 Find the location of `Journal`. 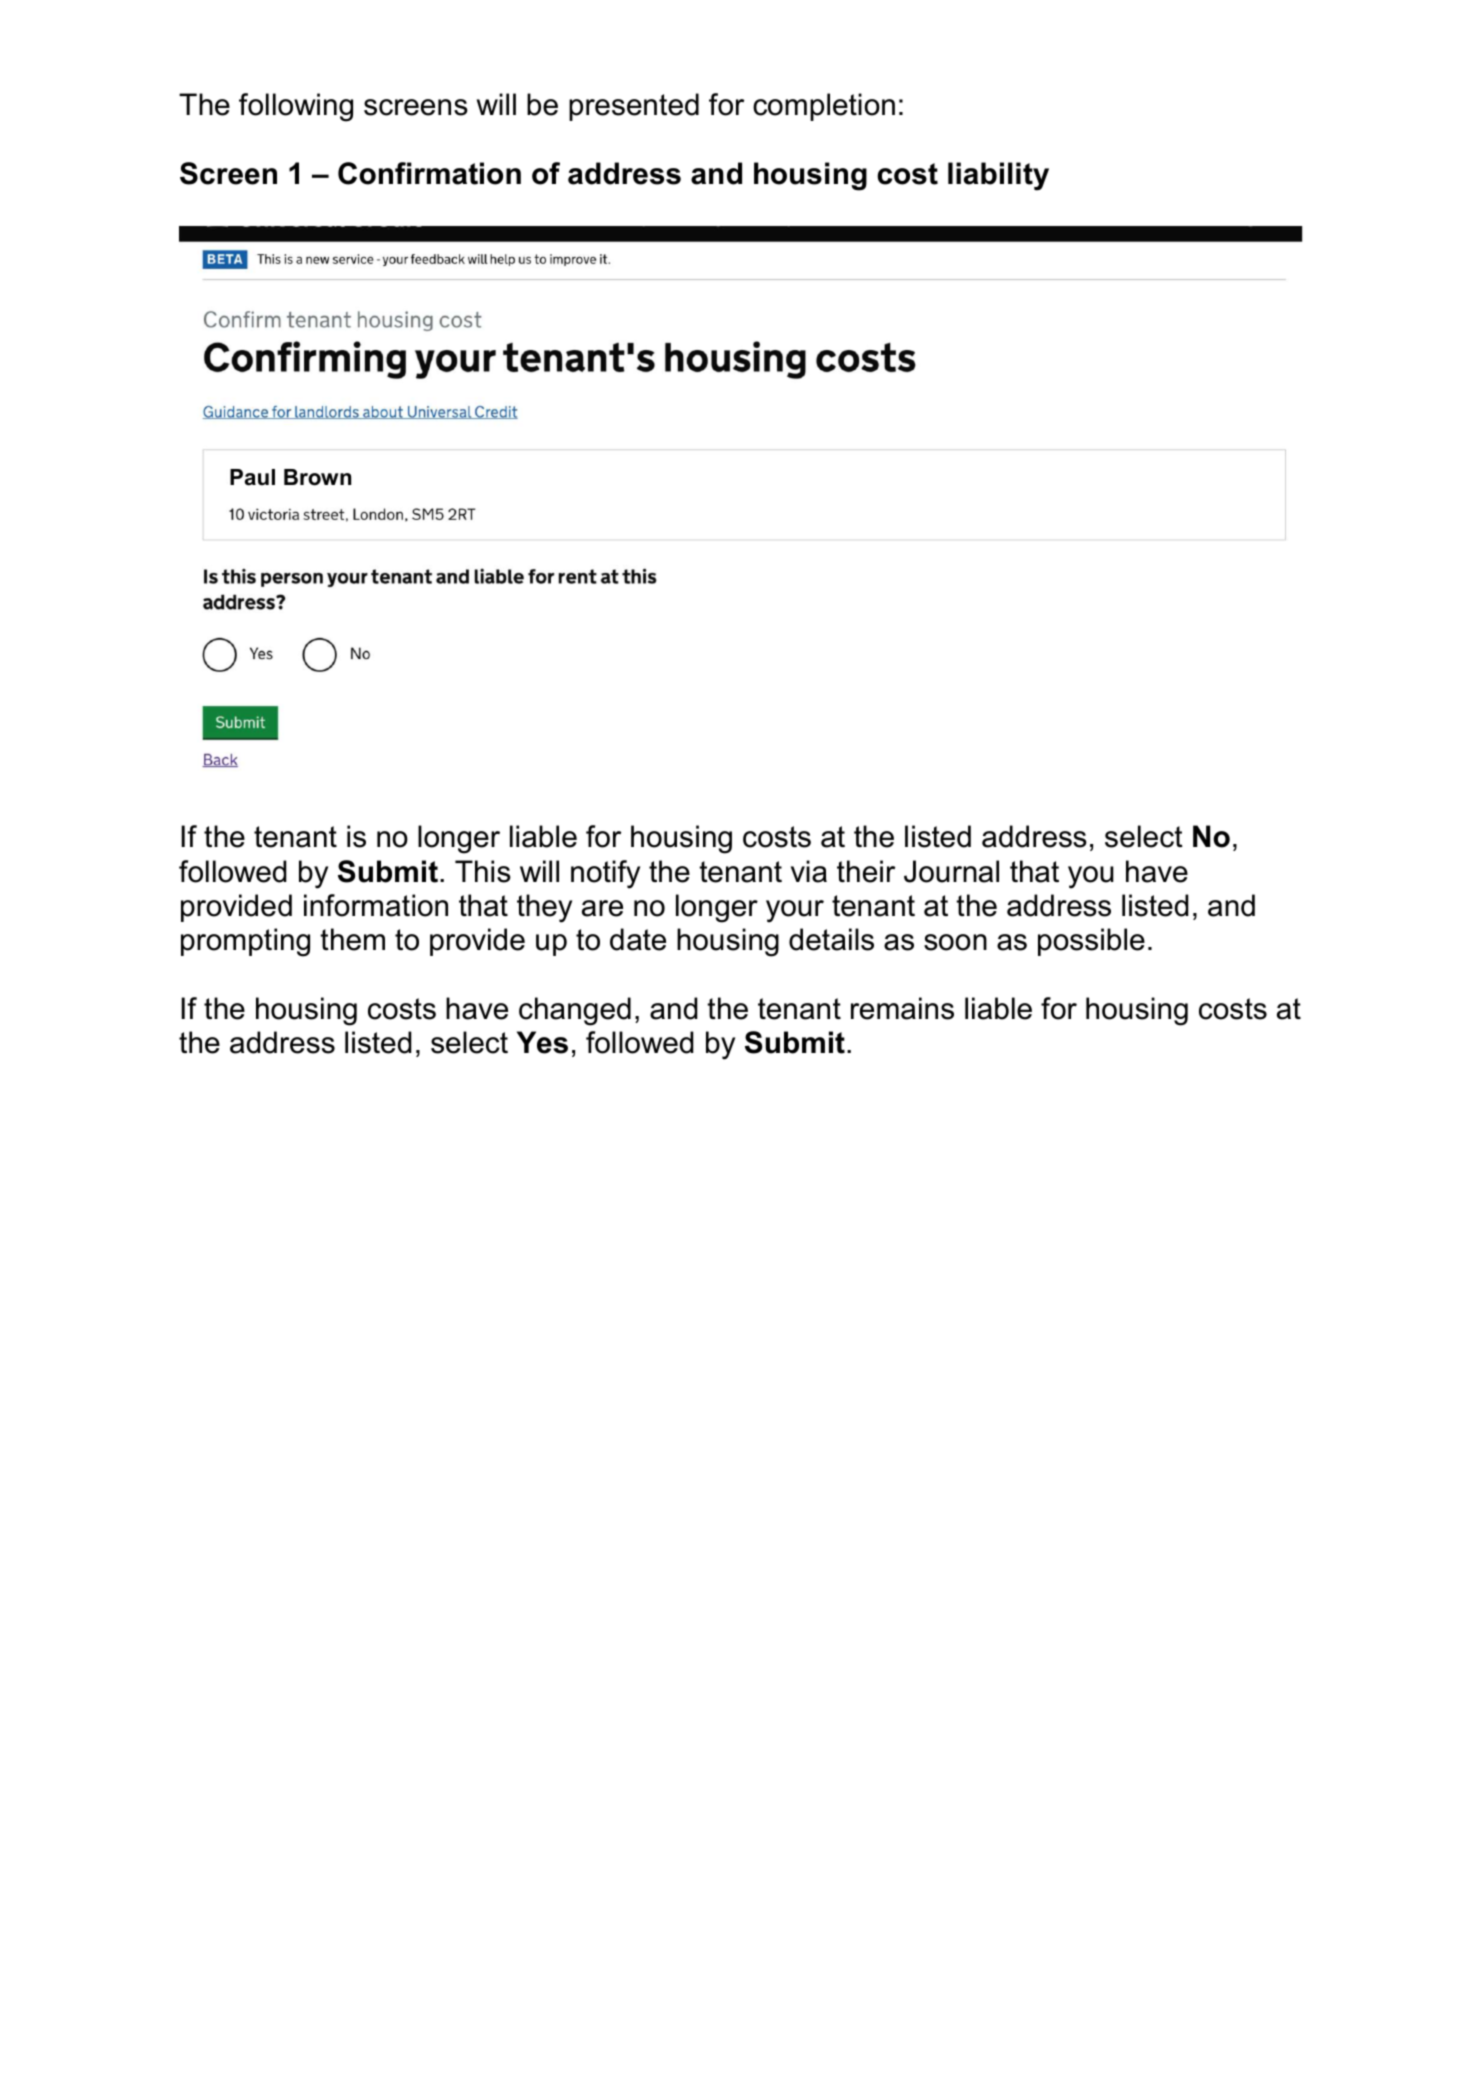

Journal is located at coordinates (951, 871).
